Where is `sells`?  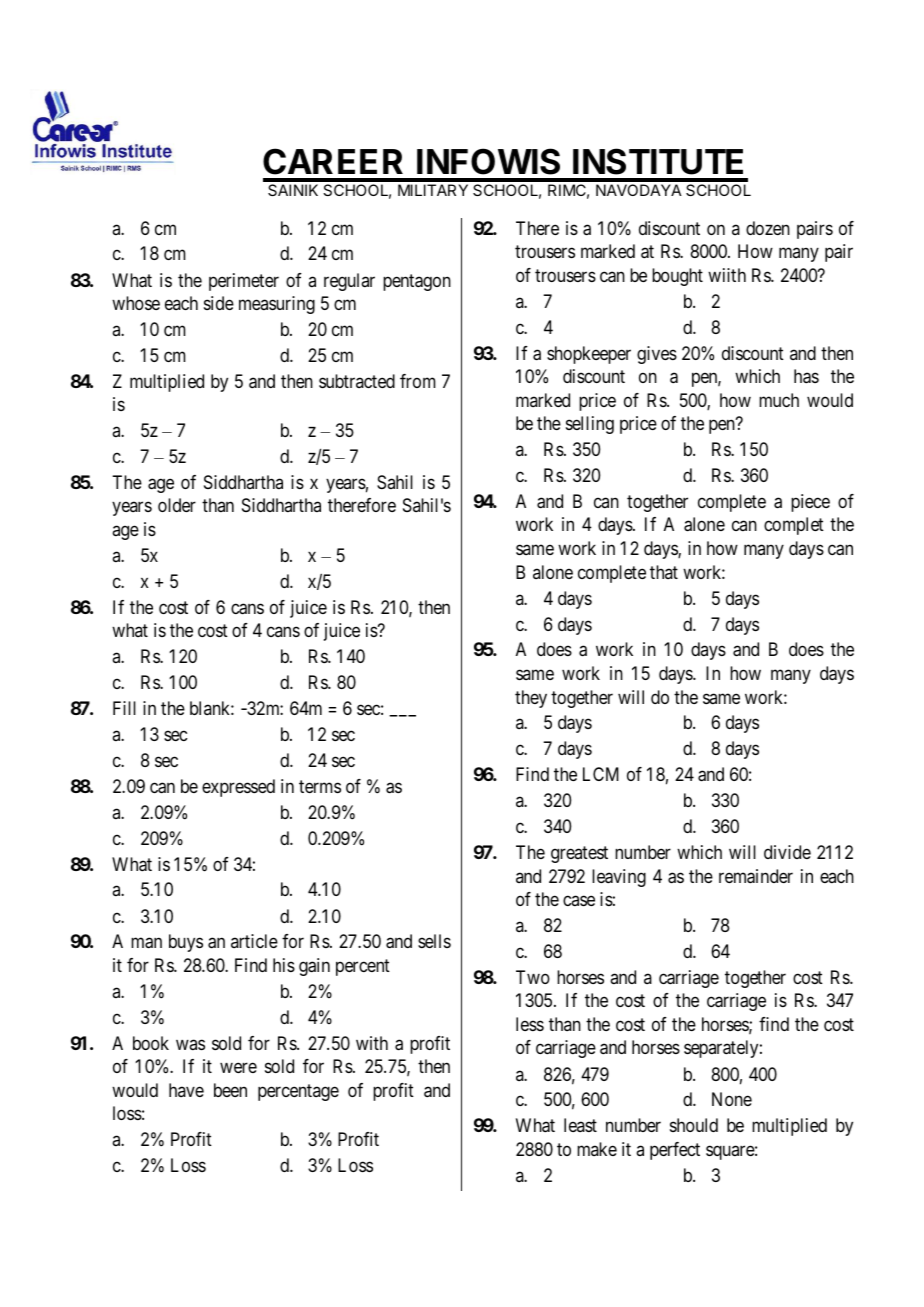
sells is located at coordinates (434, 941).
